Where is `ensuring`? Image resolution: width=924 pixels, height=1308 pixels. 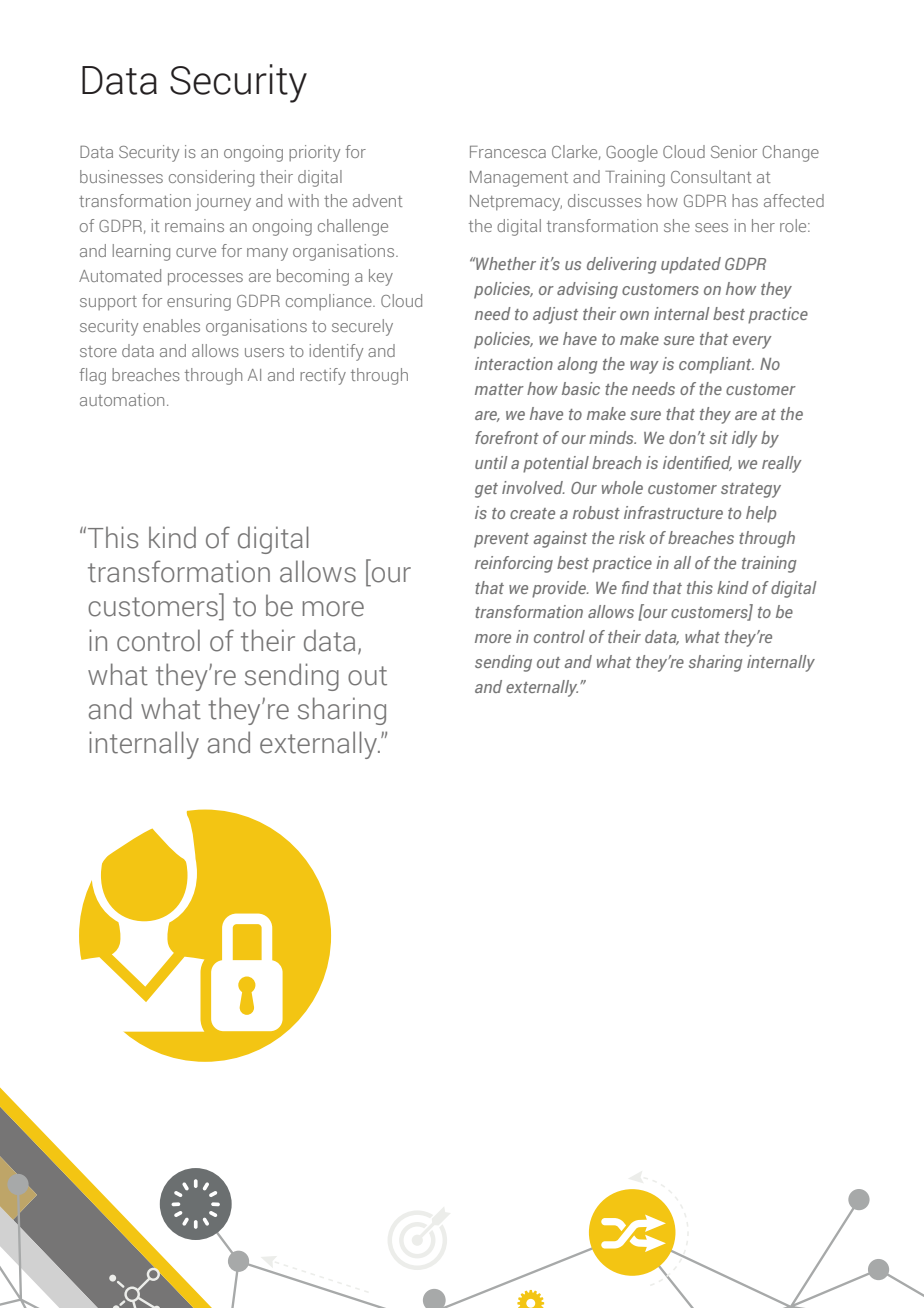
ensuring is located at coordinates (199, 302).
